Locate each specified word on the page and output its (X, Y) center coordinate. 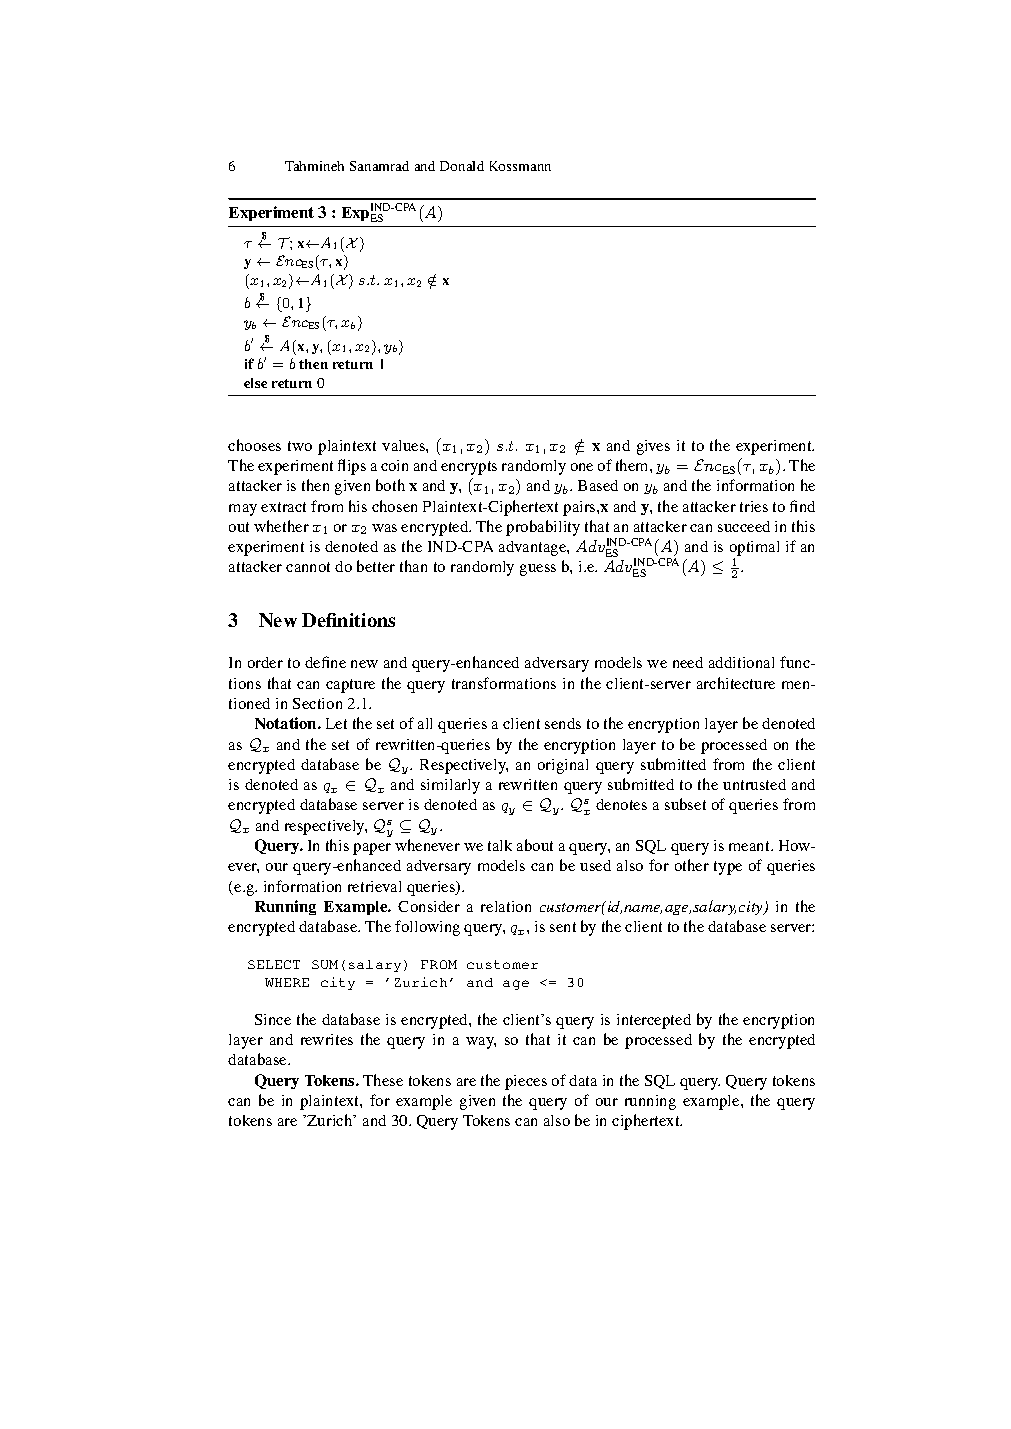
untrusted (754, 784)
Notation (287, 723)
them (633, 465)
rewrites (327, 1039)
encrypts (469, 468)
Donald (462, 166)
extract (283, 507)
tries (754, 506)
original (563, 766)
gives (653, 447)
